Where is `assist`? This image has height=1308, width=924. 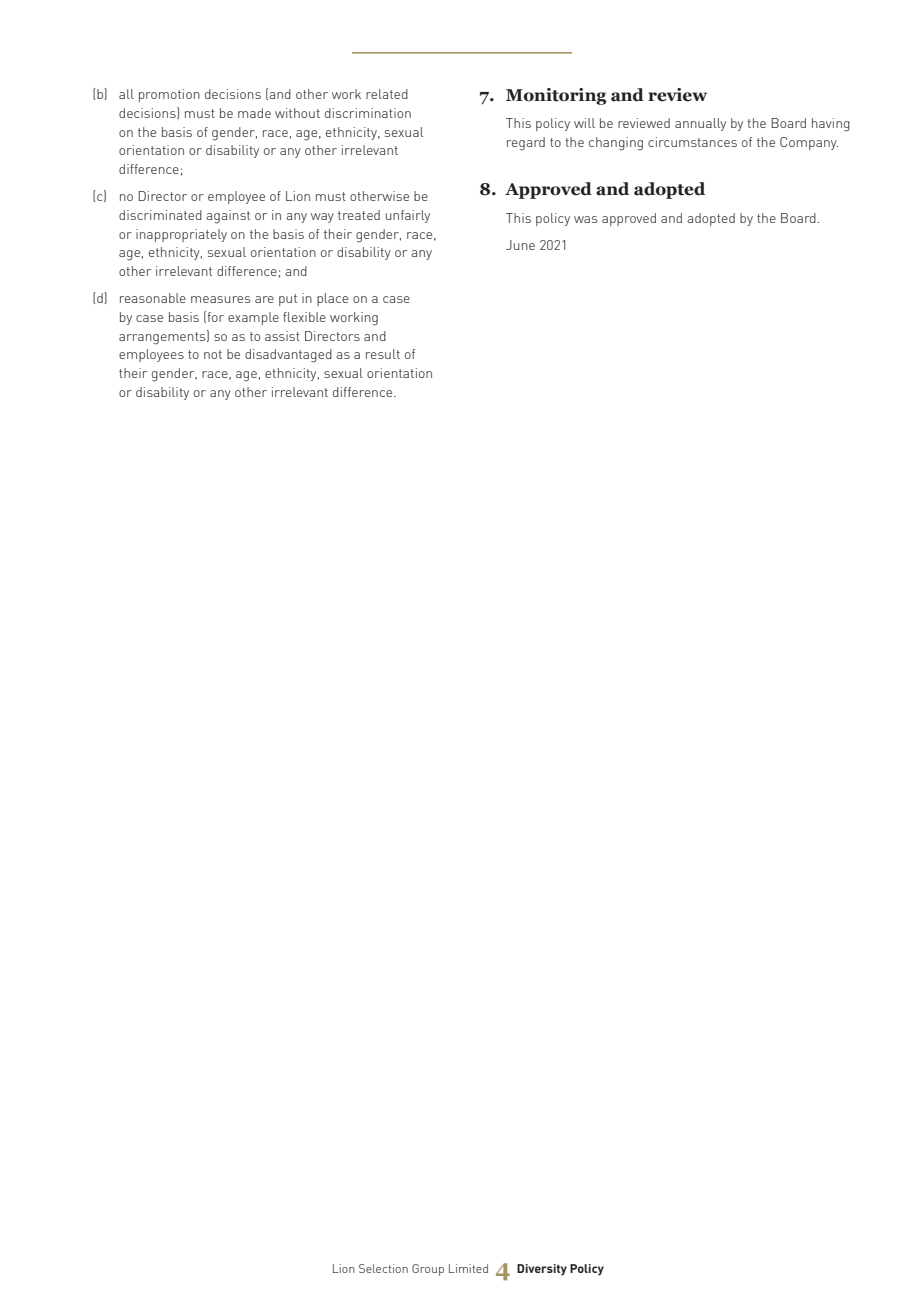 assist is located at coordinates (282, 336).
